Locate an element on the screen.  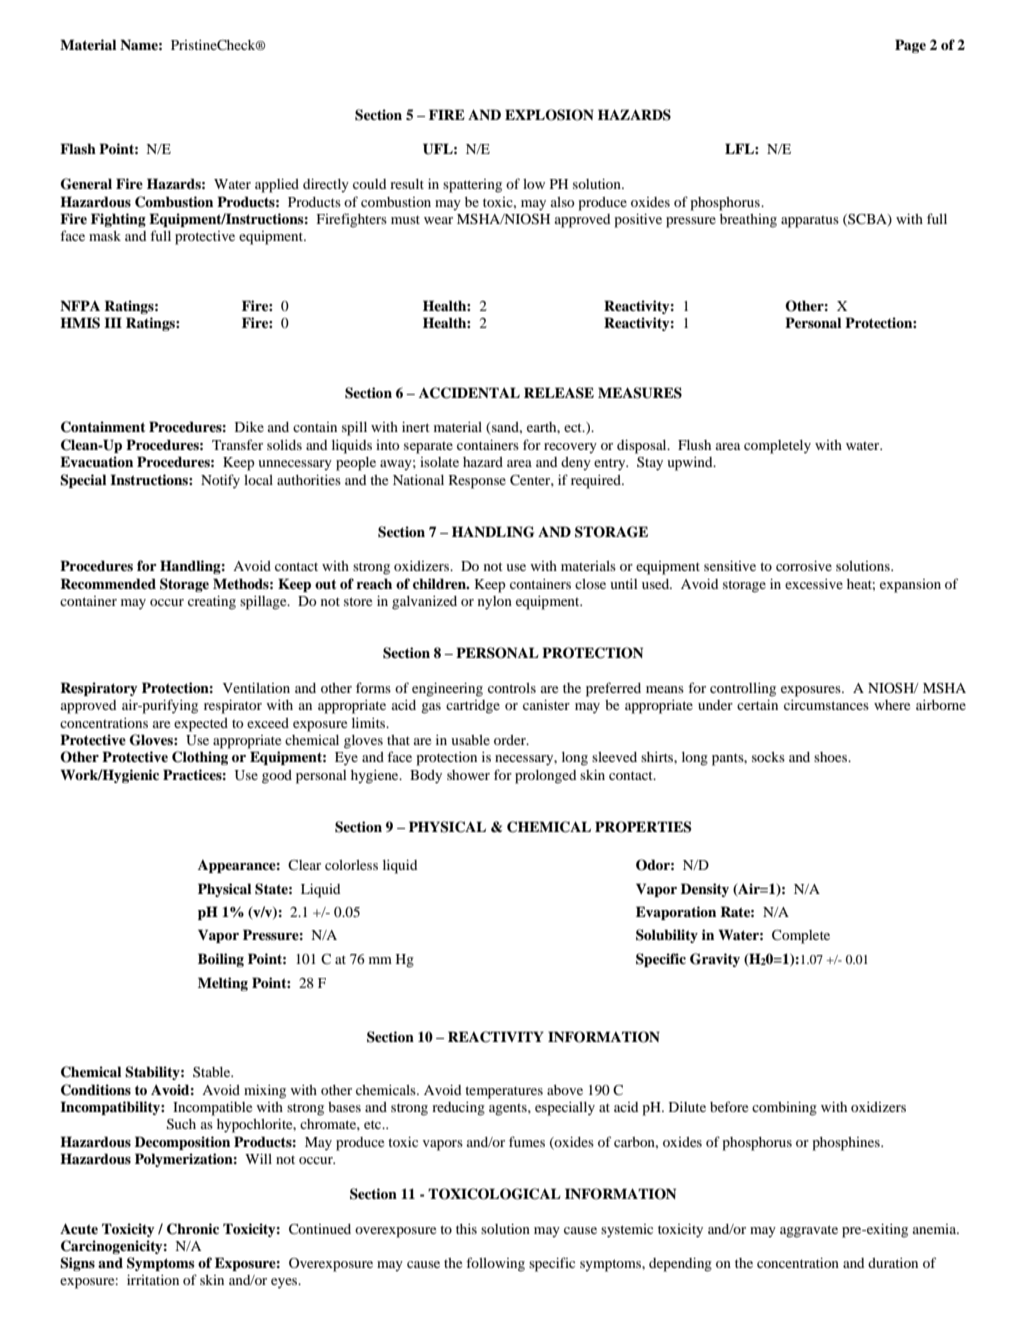
Page is located at coordinates (910, 46).
